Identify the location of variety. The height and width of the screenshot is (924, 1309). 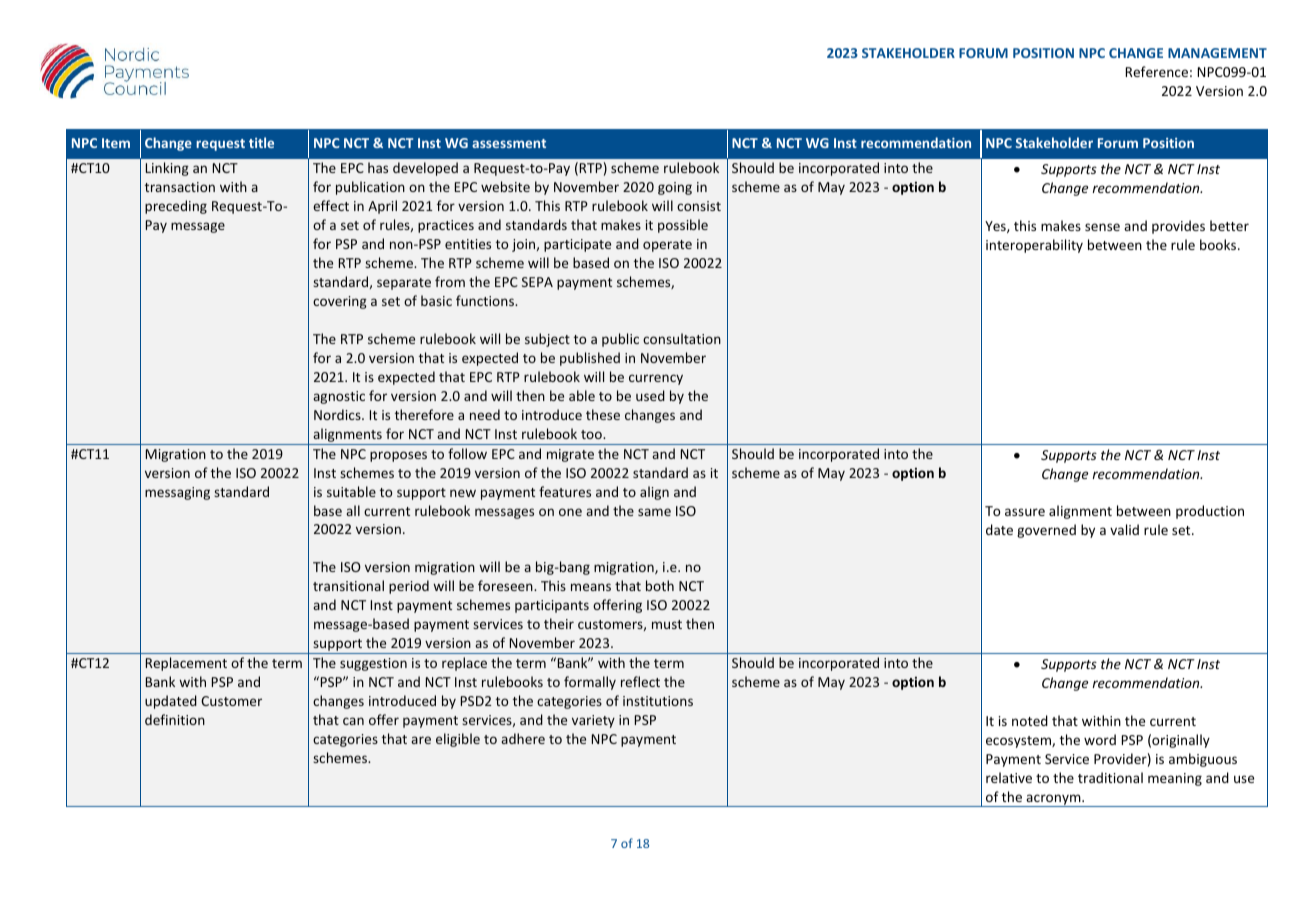
(593, 721).
